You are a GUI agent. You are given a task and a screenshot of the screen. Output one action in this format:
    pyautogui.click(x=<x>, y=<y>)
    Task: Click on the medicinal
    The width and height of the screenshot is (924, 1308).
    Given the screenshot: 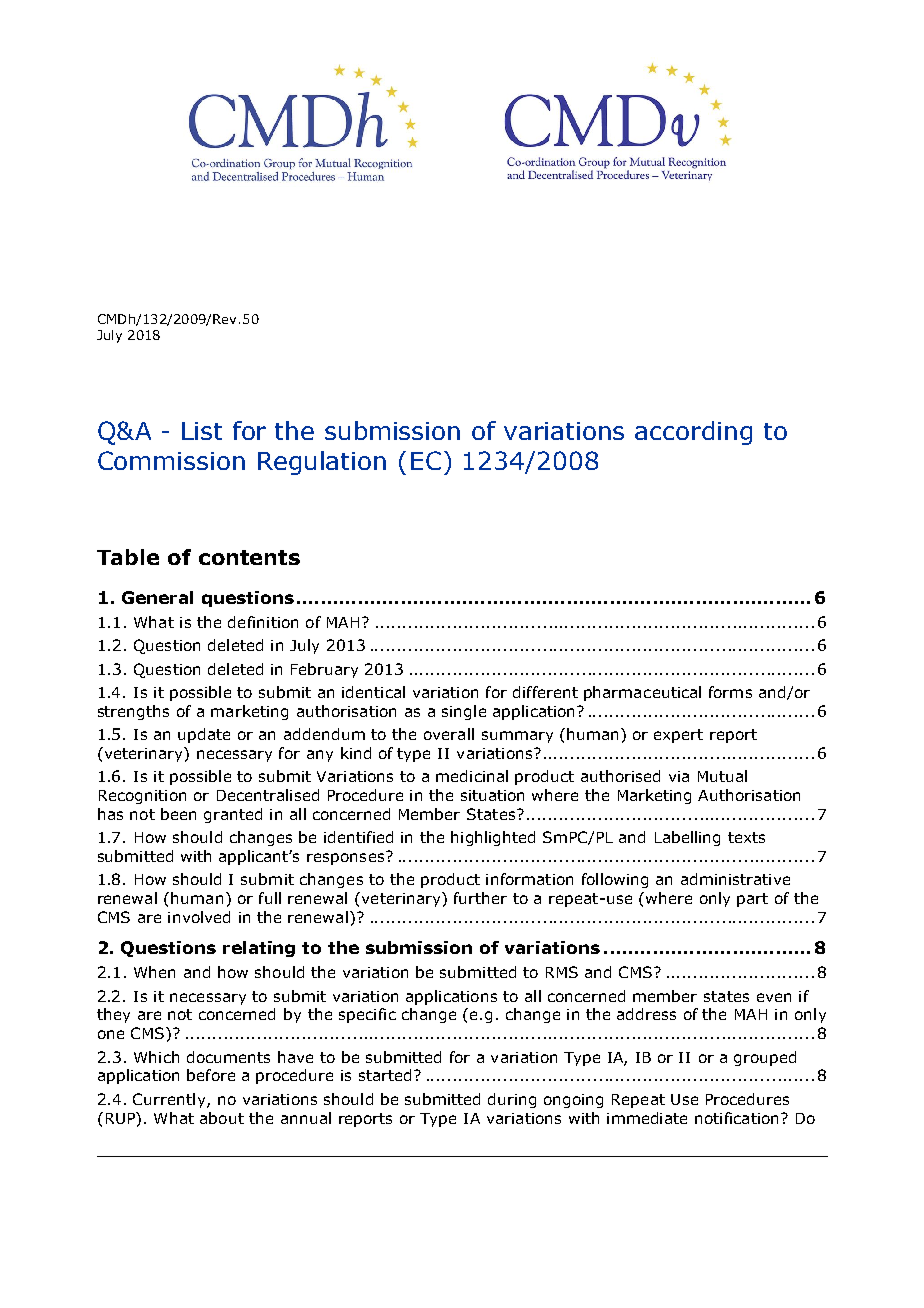 What is the action you would take?
    pyautogui.click(x=472, y=776)
